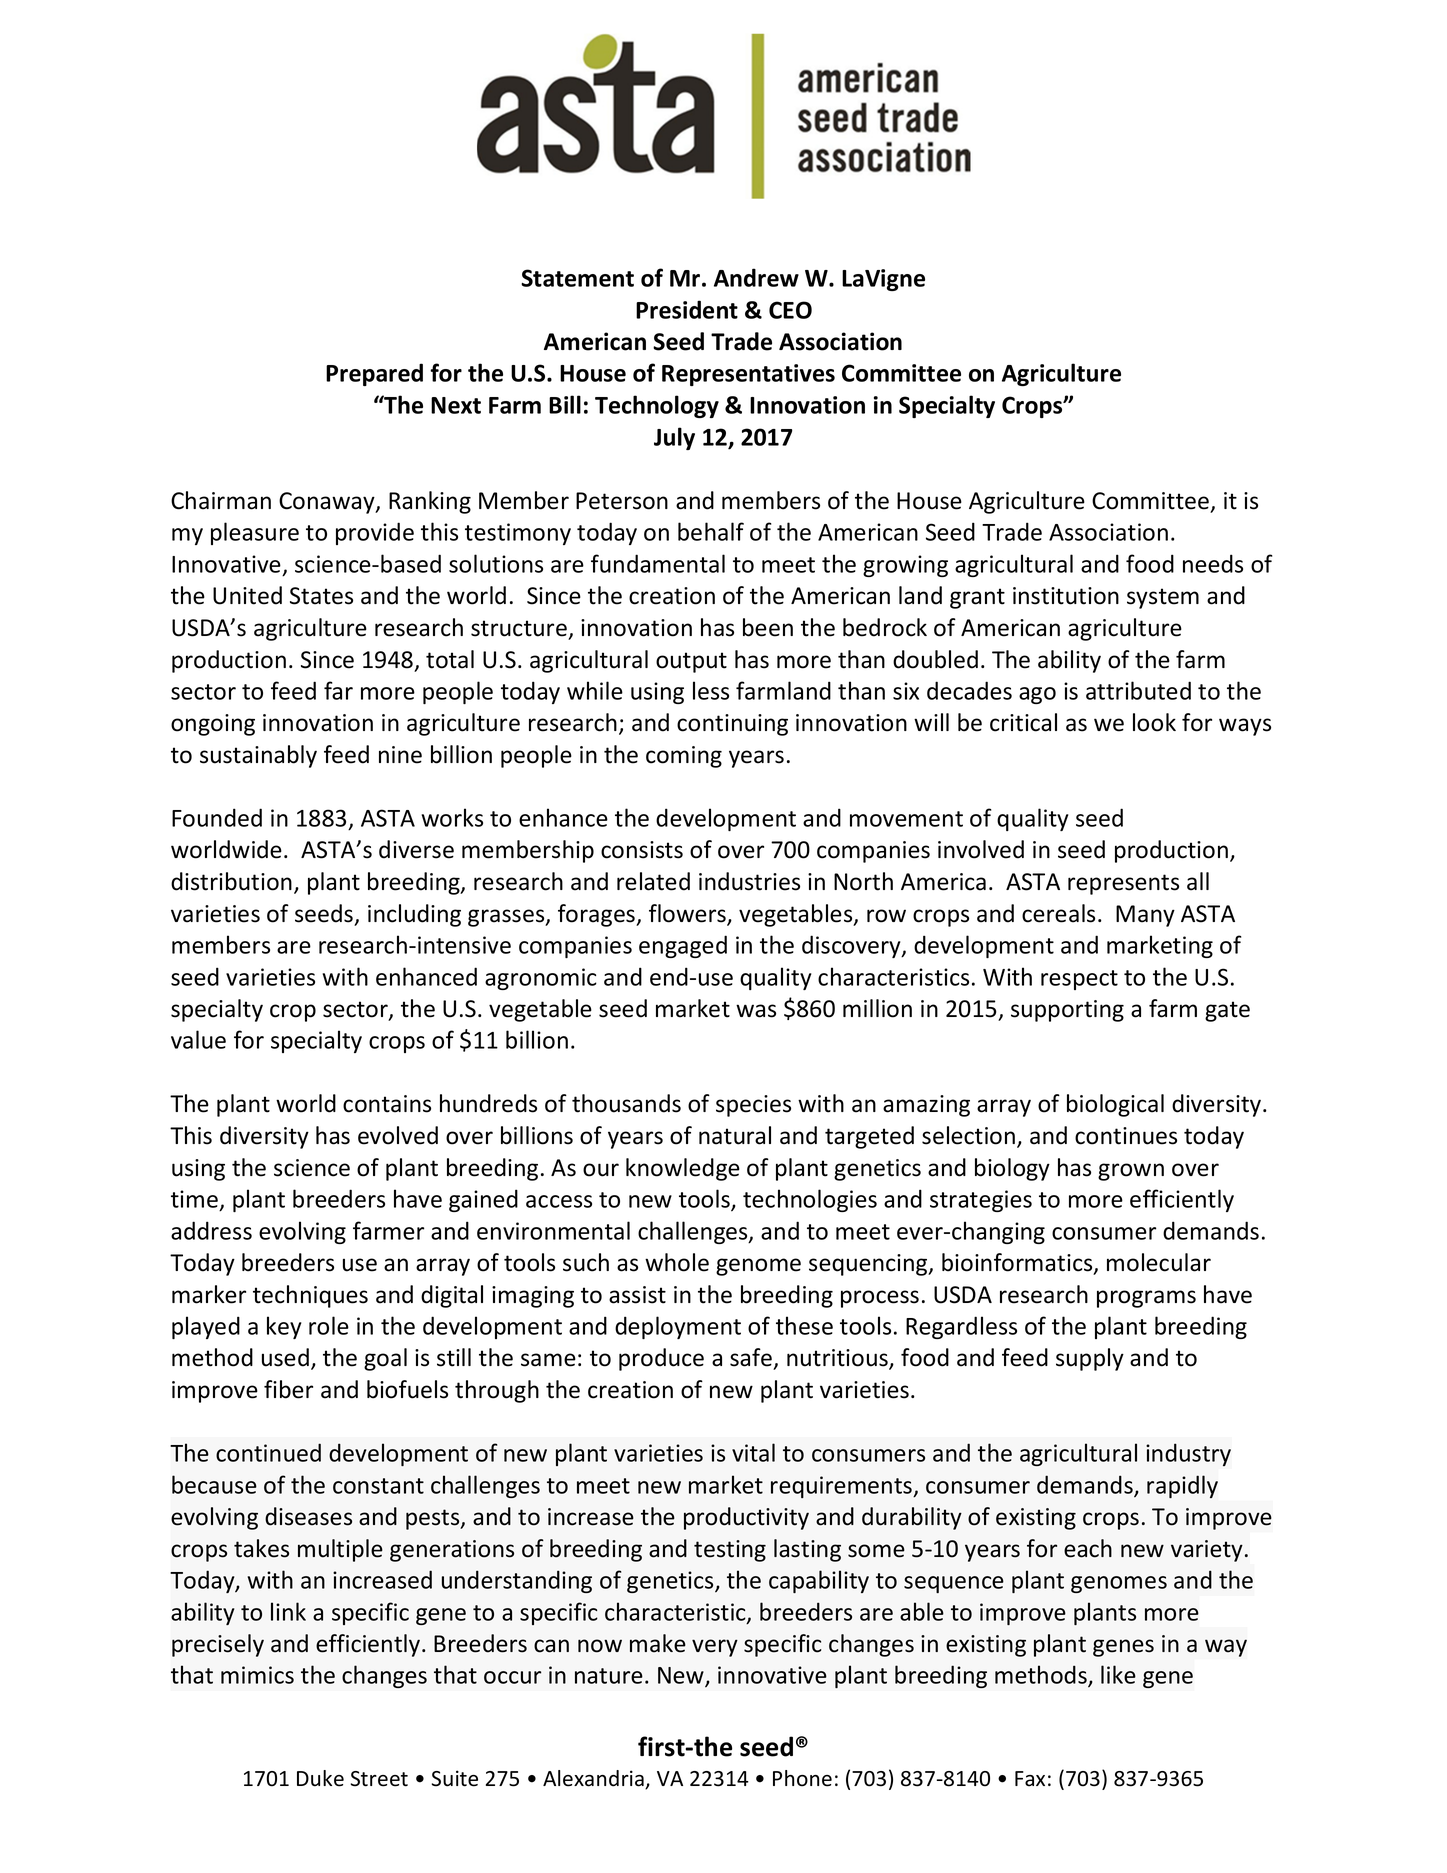 This document has height=1873, width=1447. I want to click on Duke, so click(320, 1778).
